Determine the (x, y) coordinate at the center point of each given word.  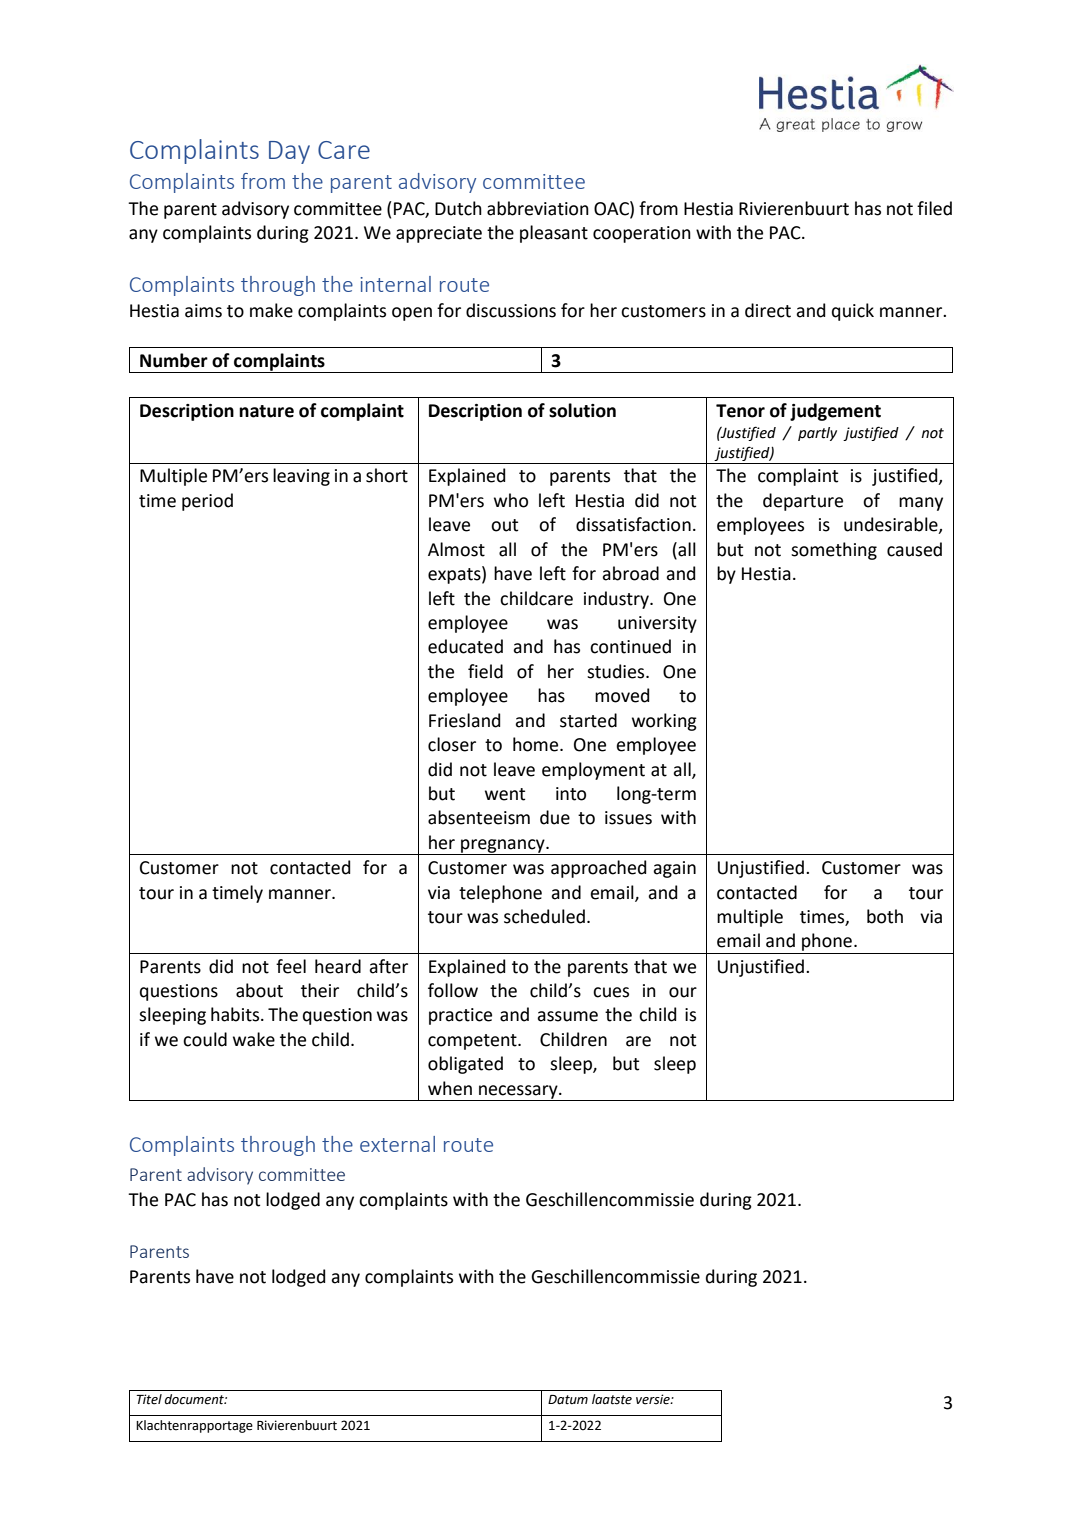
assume (567, 1016)
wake (254, 1039)
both (885, 916)
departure (803, 502)
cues (611, 992)
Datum (568, 1400)
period (207, 502)
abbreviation (538, 208)
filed (934, 208)
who (511, 500)
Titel (149, 1399)
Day (289, 152)
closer (452, 744)
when (450, 1088)
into (571, 794)
